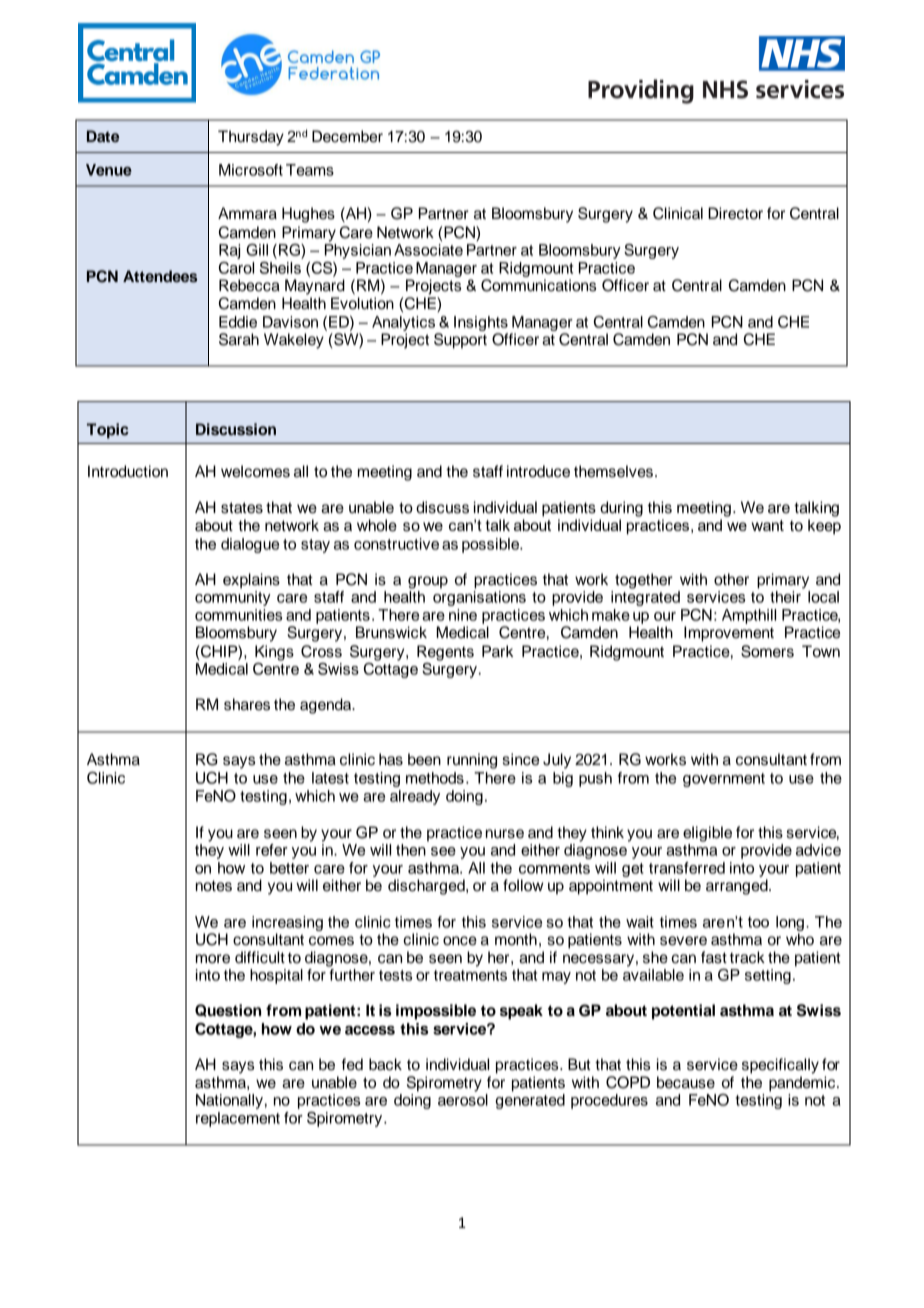 The image size is (924, 1308). I want to click on Microsoft, so click(251, 170).
